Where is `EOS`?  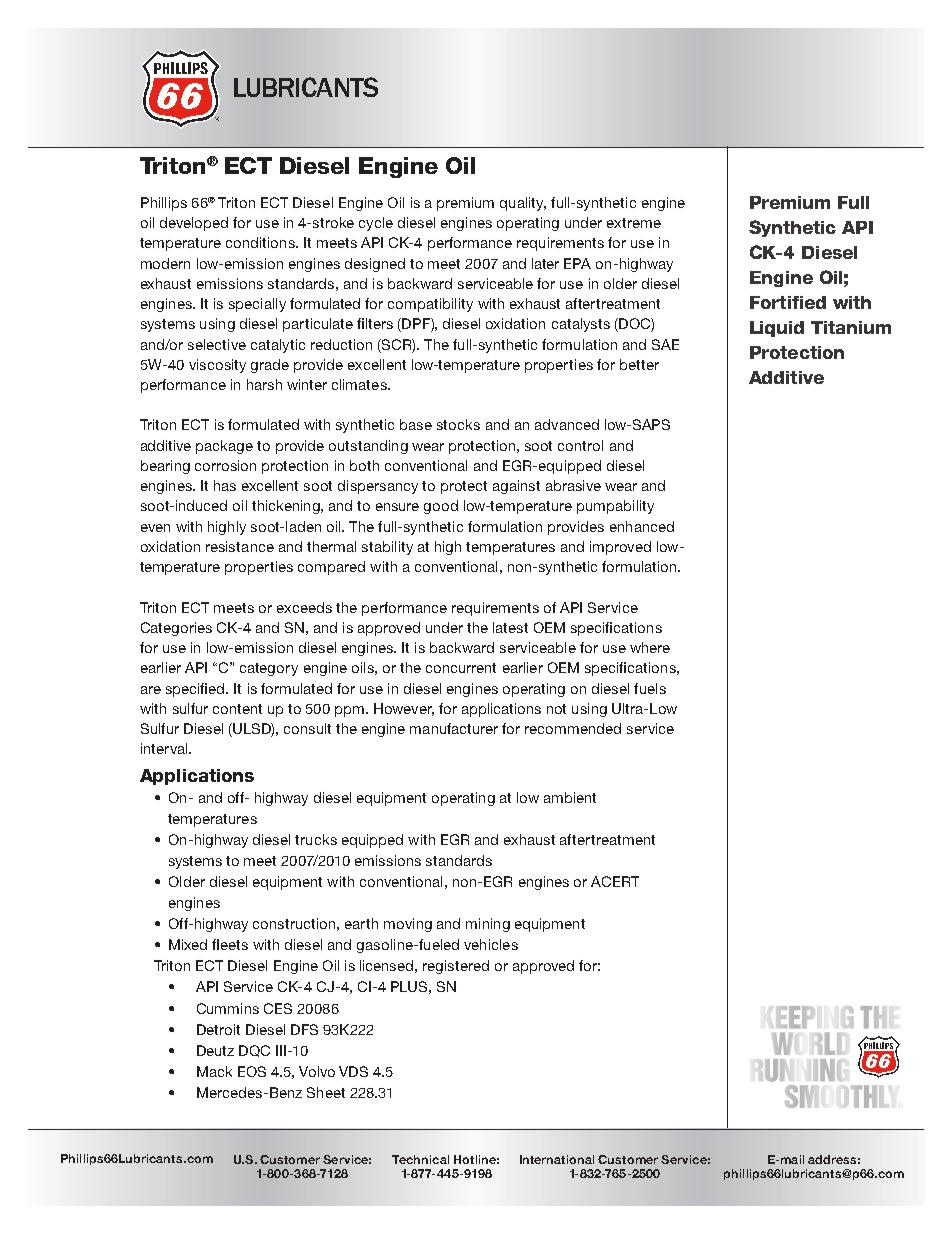
EOS is located at coordinates (252, 1071).
